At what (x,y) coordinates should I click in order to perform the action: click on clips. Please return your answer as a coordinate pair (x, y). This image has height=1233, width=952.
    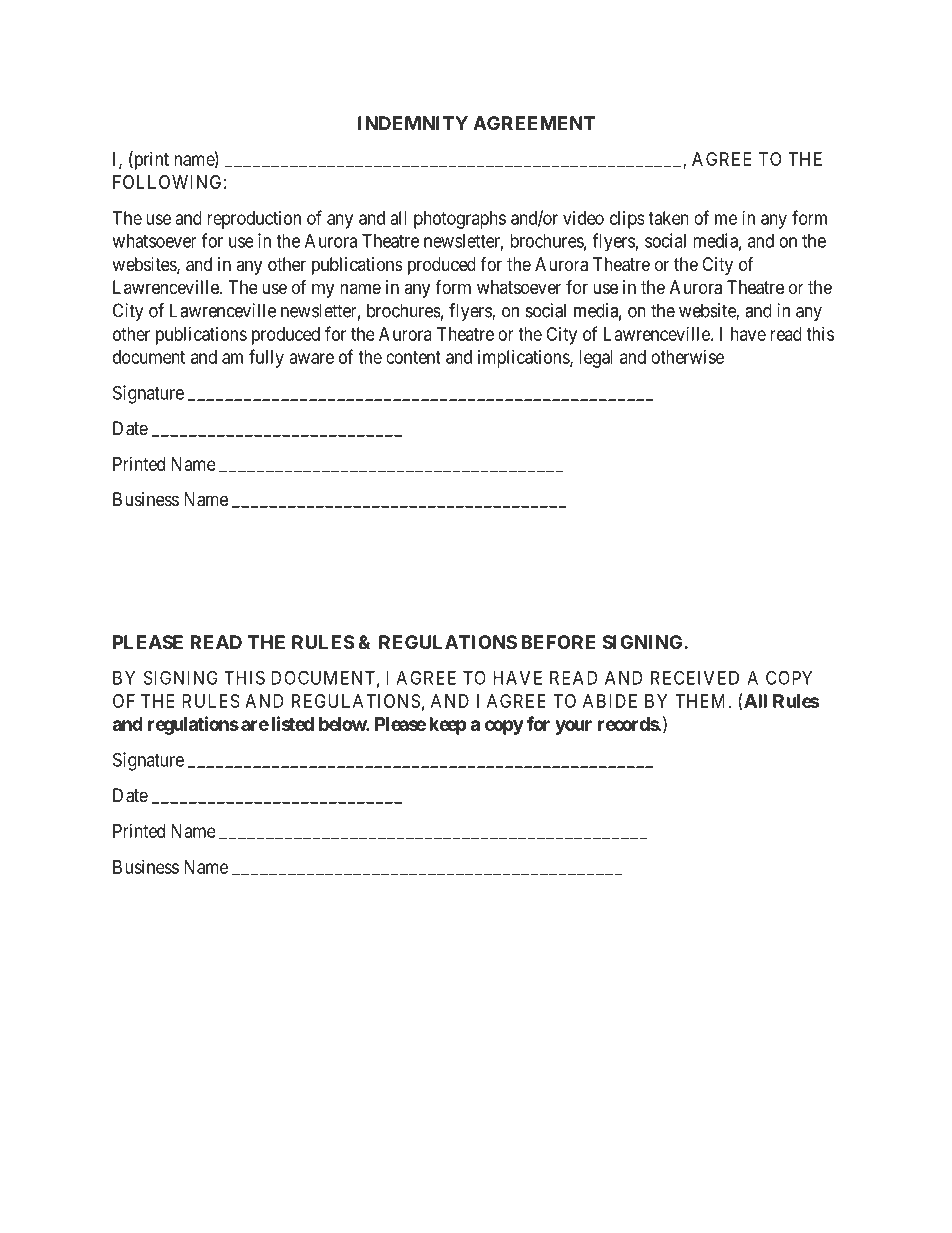
    Looking at the image, I should click on (627, 220).
